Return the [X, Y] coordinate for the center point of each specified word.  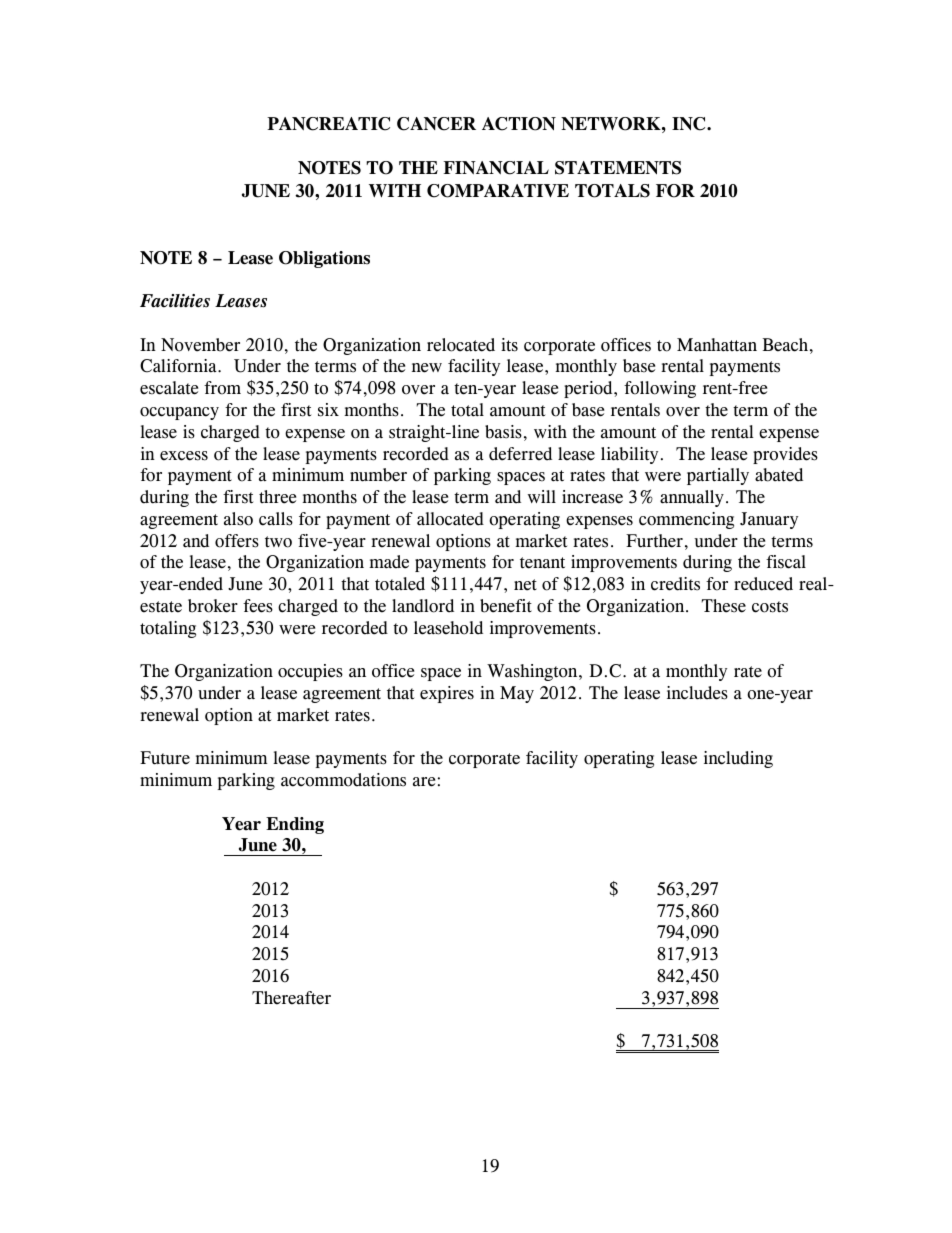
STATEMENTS [618, 168]
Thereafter [291, 998]
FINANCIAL [496, 168]
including [738, 759]
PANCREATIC [328, 124]
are [424, 782]
